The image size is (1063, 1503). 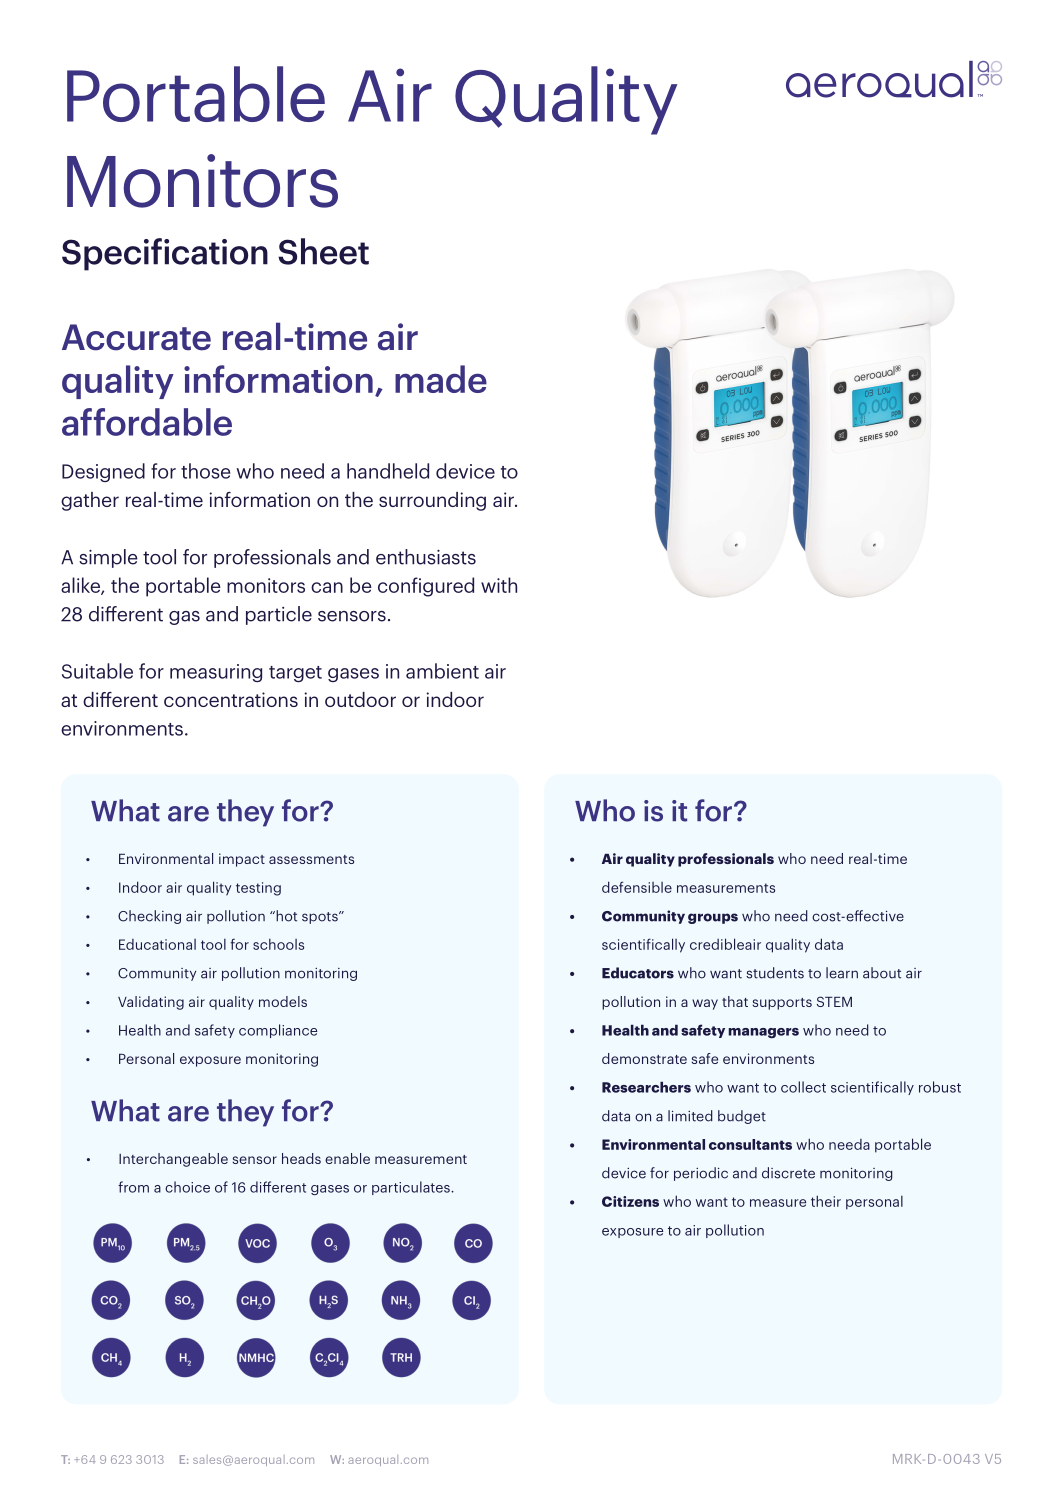 I want to click on choice, so click(x=187, y=1187).
